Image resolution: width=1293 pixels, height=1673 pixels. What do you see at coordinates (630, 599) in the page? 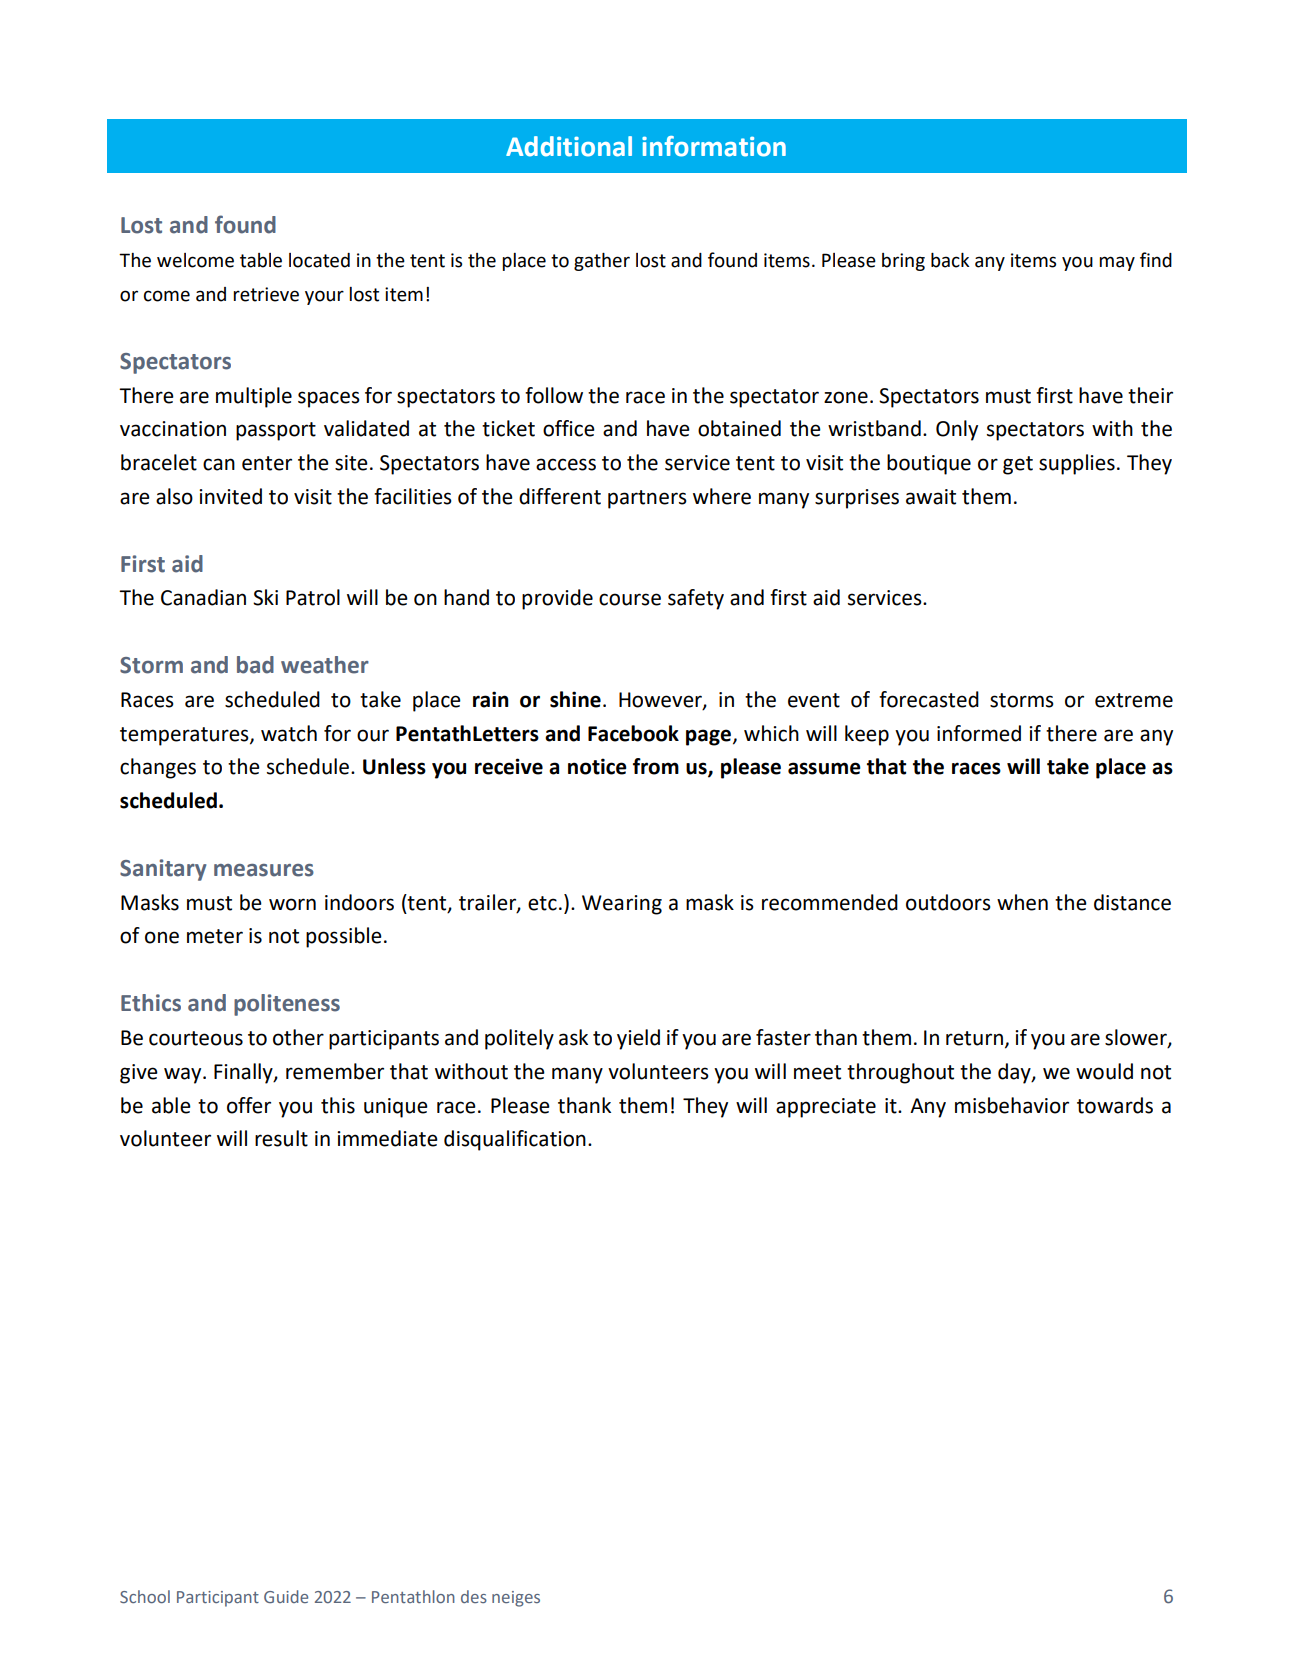
I see `course` at bounding box center [630, 599].
